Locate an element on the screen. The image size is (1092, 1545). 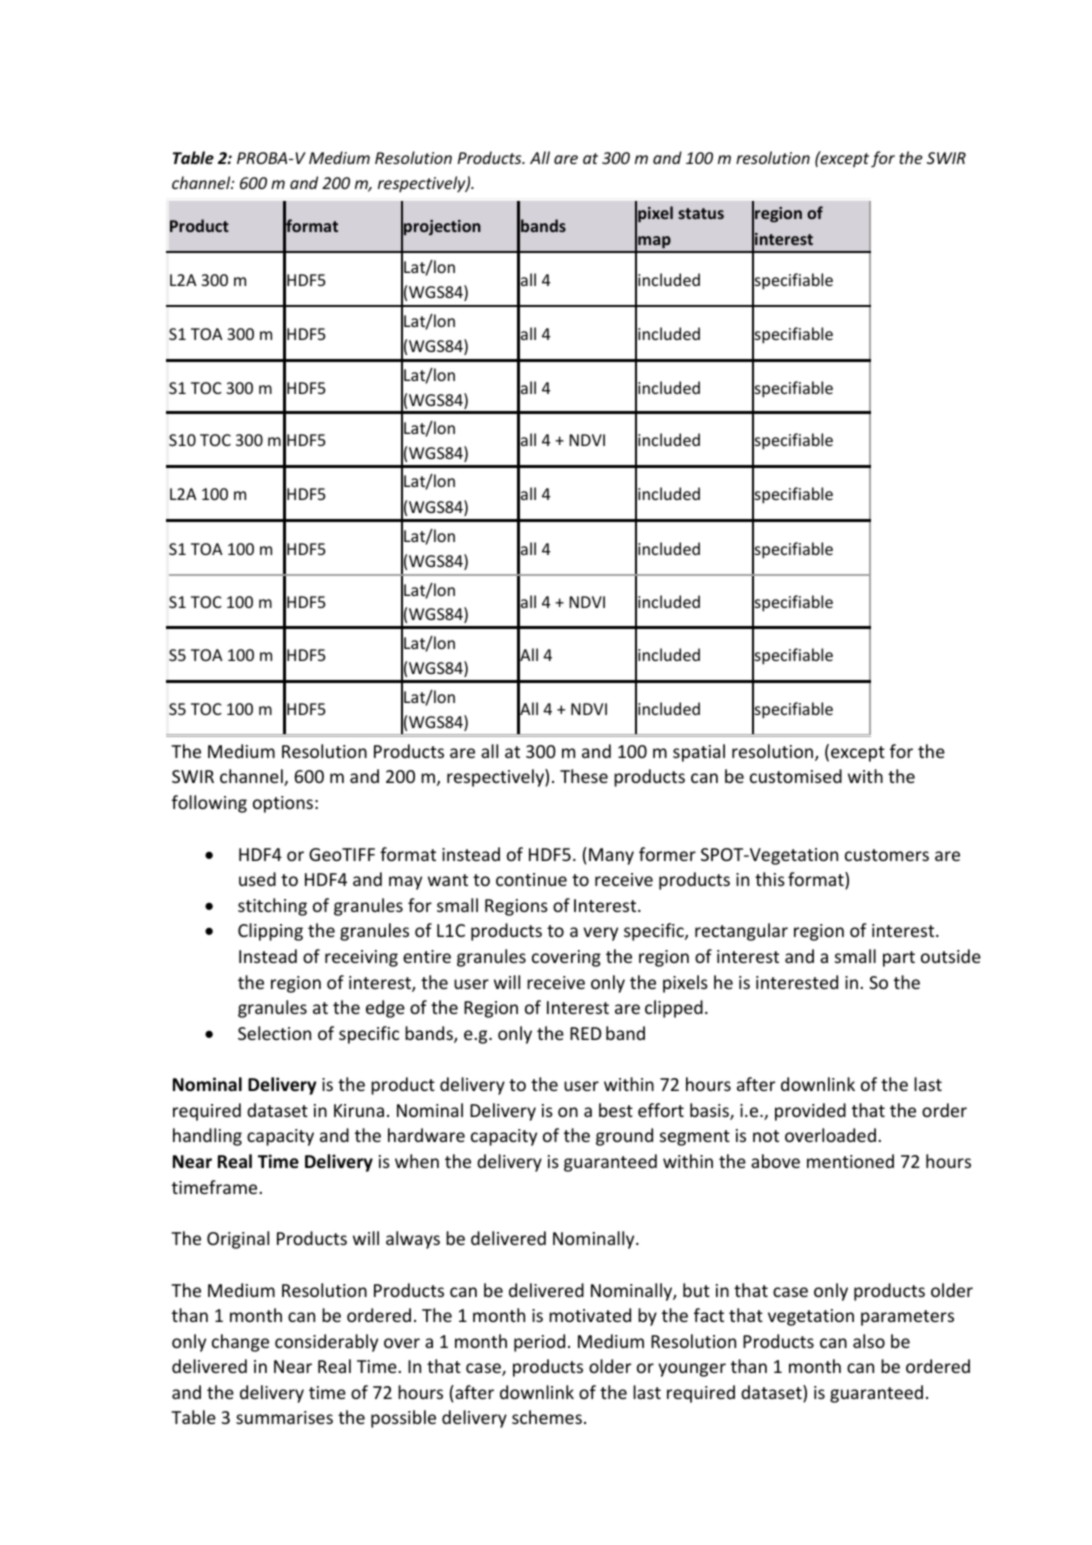
used is located at coordinates (257, 879).
